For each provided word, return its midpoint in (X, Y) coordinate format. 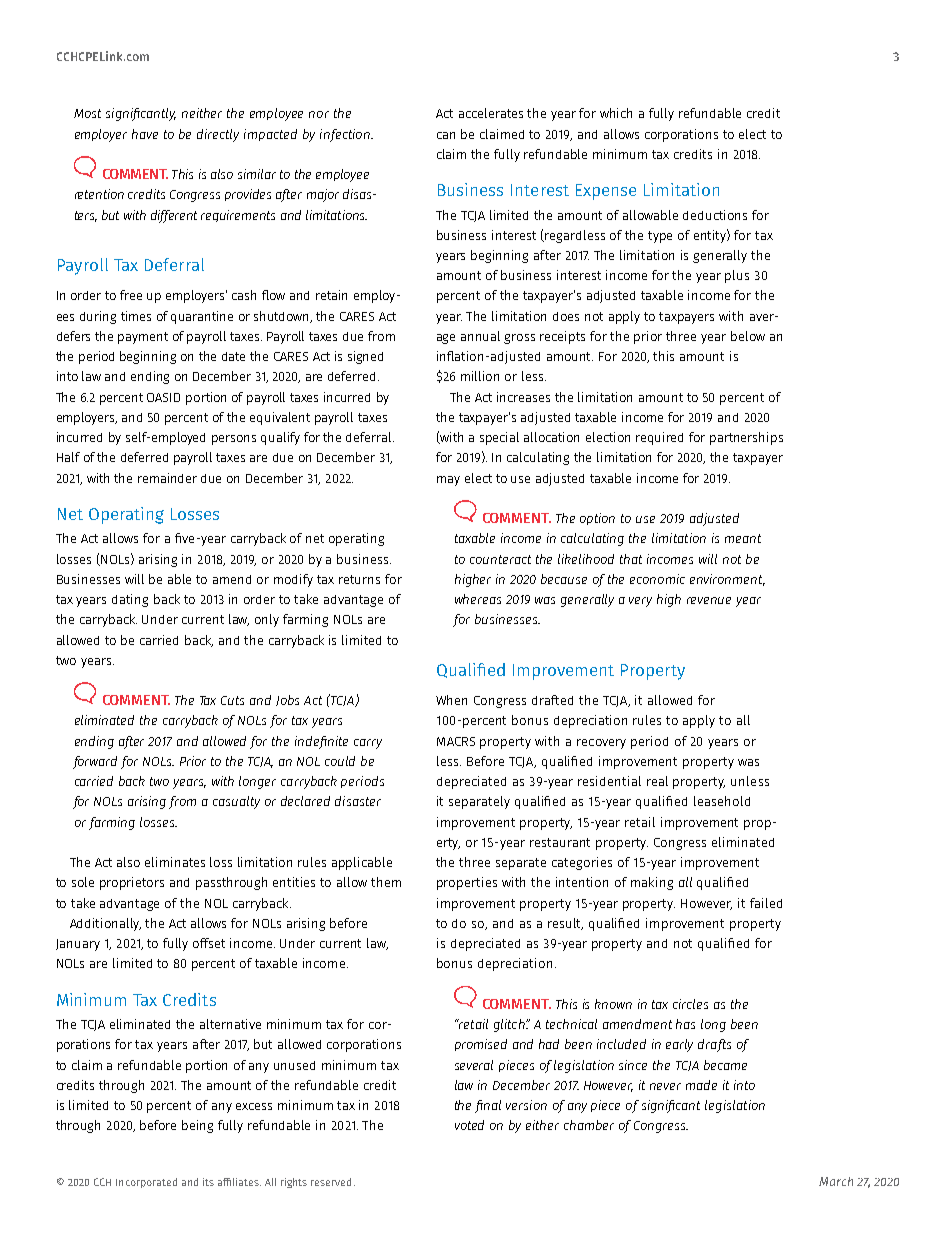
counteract (500, 559)
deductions (715, 215)
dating (130, 600)
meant (743, 538)
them (386, 882)
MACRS (456, 741)
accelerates (491, 113)
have (145, 134)
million (480, 376)
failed (766, 903)
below (748, 336)
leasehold (722, 801)
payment (143, 338)
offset (209, 943)
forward (95, 762)
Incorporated (146, 1183)
